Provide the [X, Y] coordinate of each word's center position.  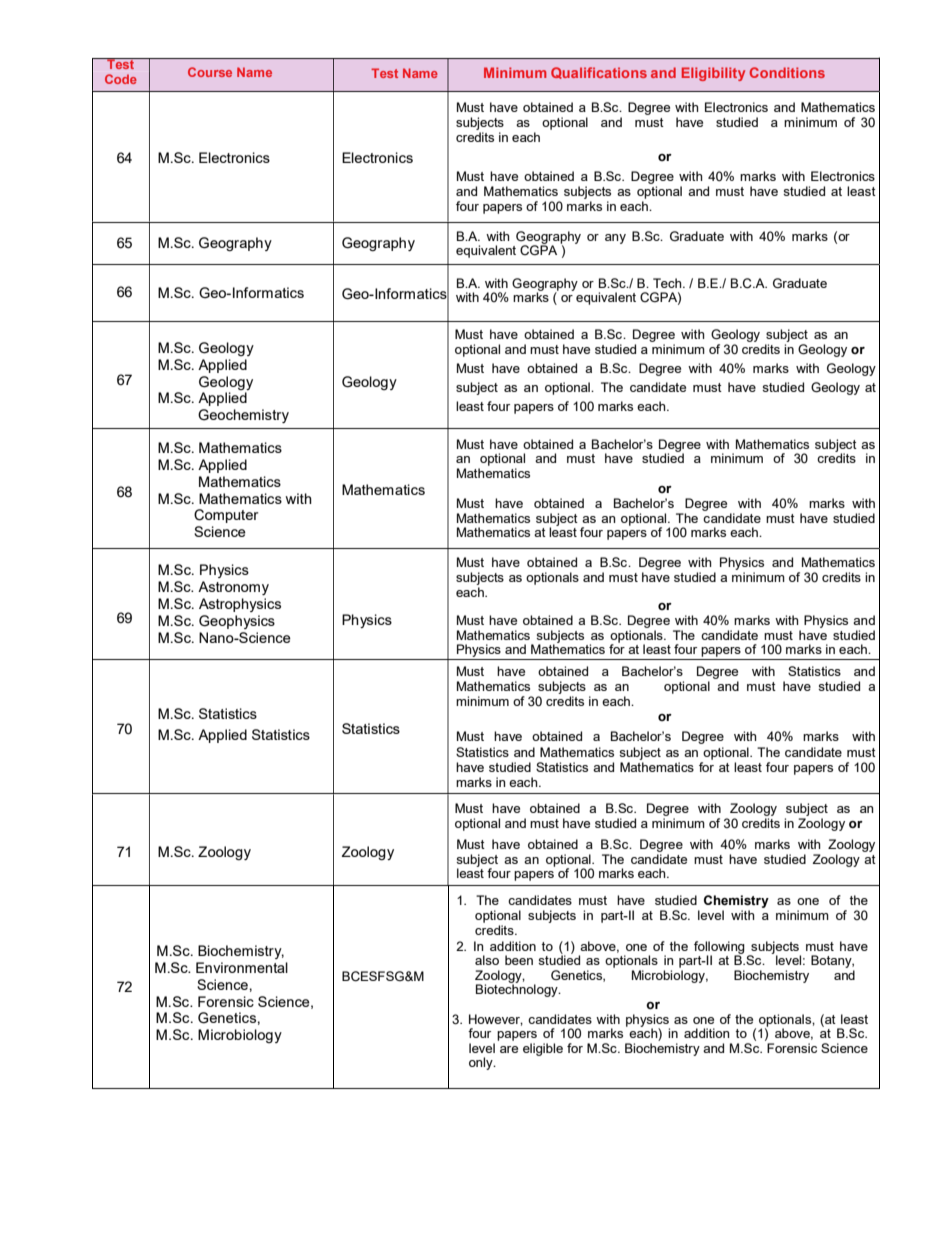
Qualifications [599, 73]
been [519, 960]
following [719, 948]
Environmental [242, 967]
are [509, 1049]
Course [210, 72]
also [487, 960]
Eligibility [713, 74]
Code [121, 79]
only [482, 1063]
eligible [543, 1049]
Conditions [787, 72]
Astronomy [233, 588]
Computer [226, 516]
